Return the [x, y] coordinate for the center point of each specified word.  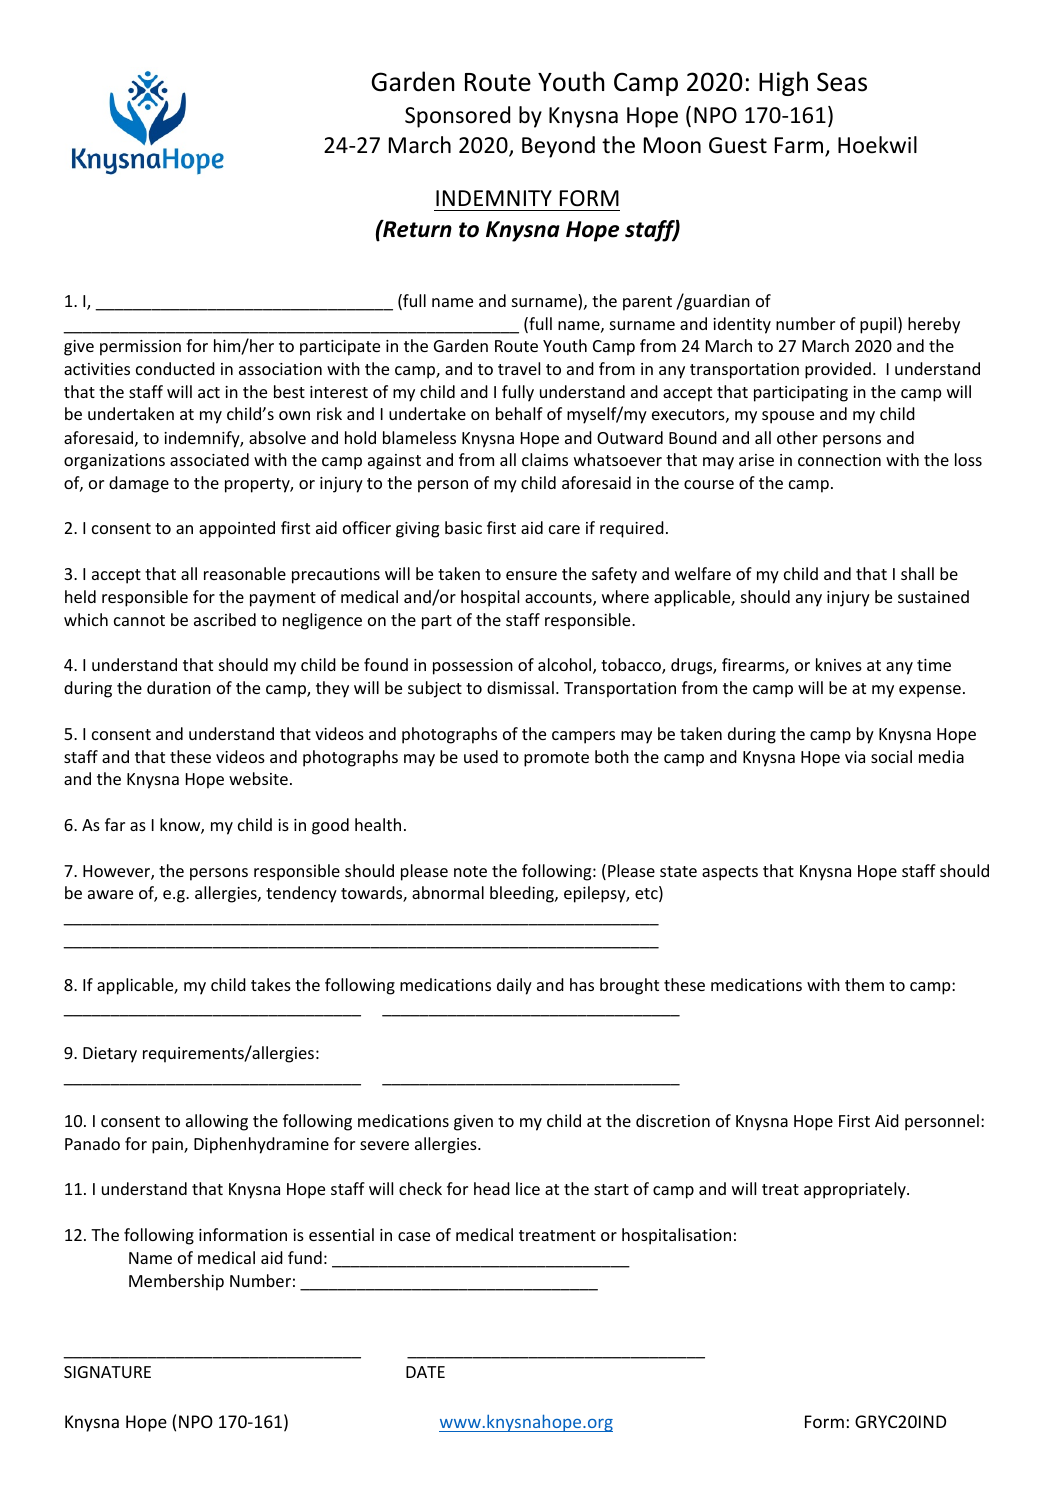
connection [839, 460]
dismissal [520, 687]
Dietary [110, 1055]
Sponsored [457, 117]
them [864, 984]
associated [209, 459]
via [855, 757]
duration [179, 687]
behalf [519, 413]
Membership [176, 1282]
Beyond [558, 147]
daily [514, 986]
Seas [842, 82]
